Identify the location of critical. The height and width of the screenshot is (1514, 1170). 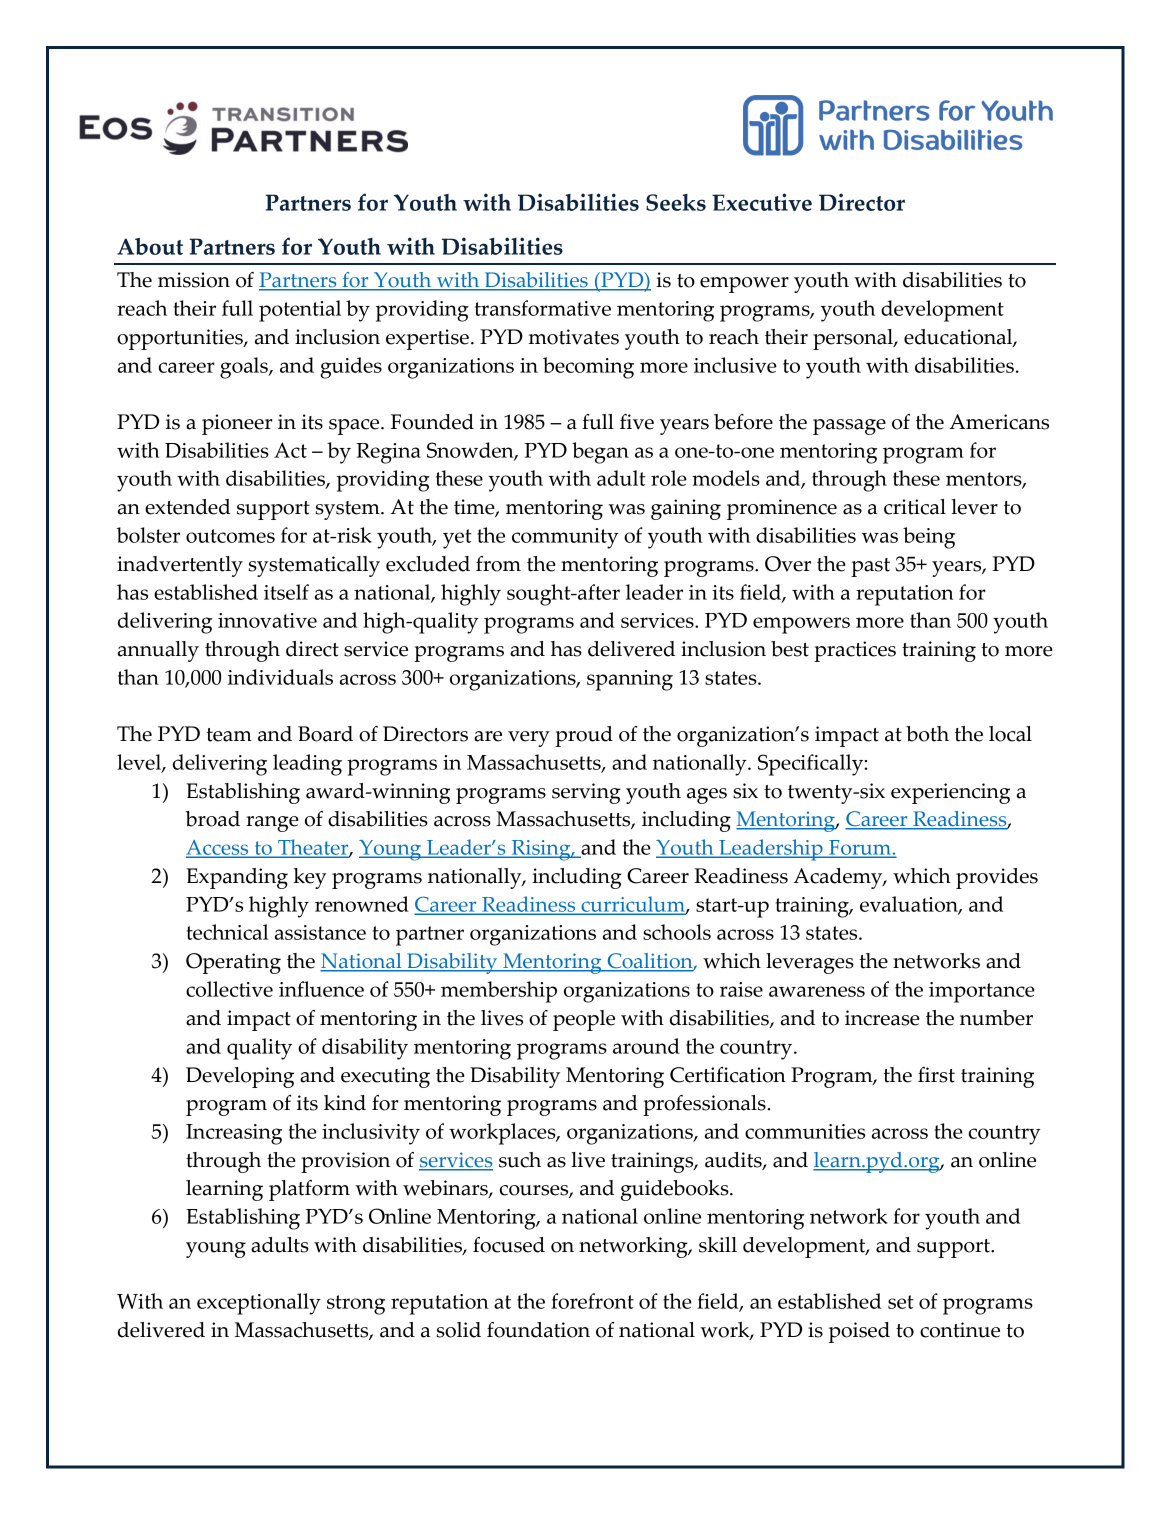
(915, 507).
